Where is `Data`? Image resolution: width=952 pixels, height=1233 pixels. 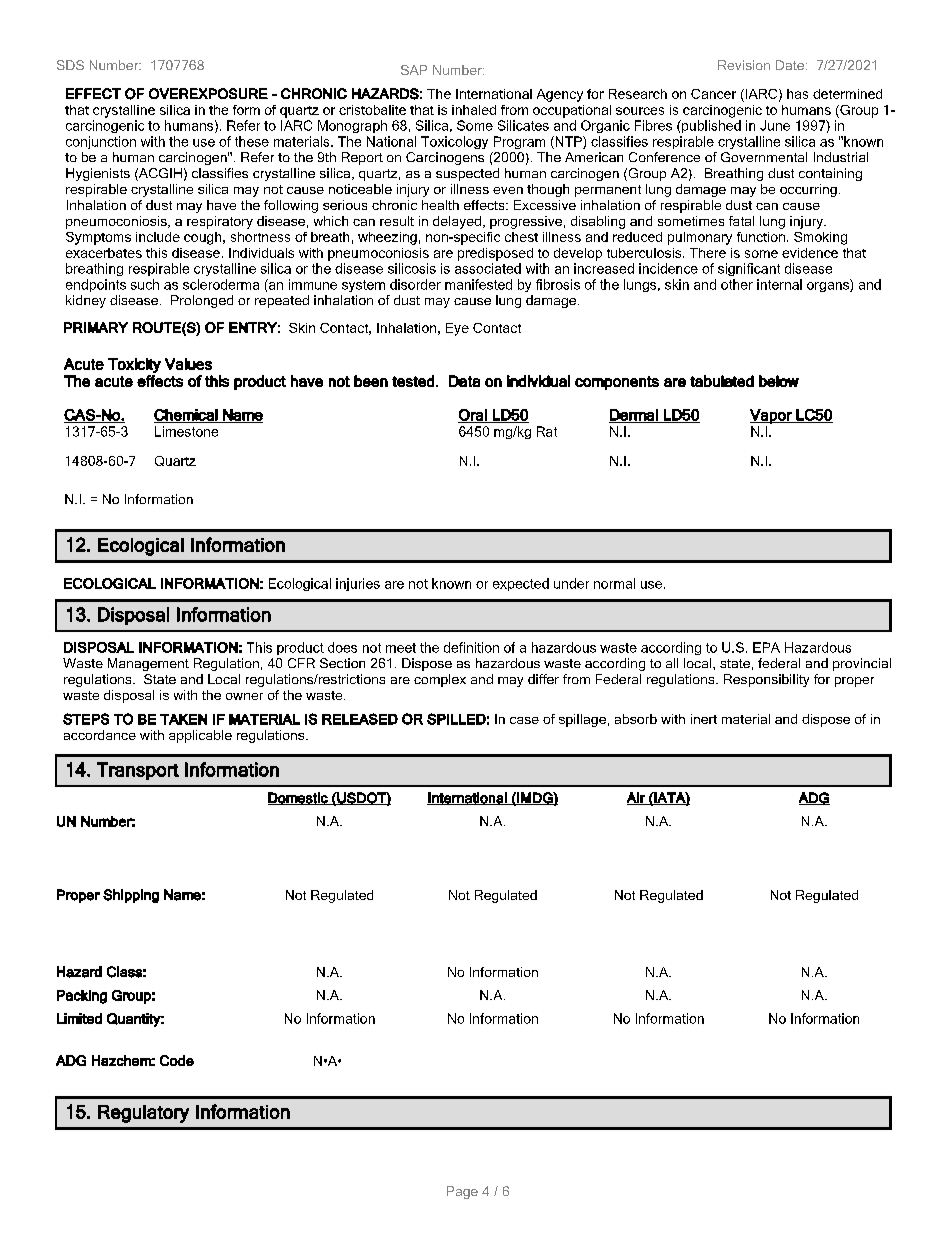 Data is located at coordinates (464, 381).
